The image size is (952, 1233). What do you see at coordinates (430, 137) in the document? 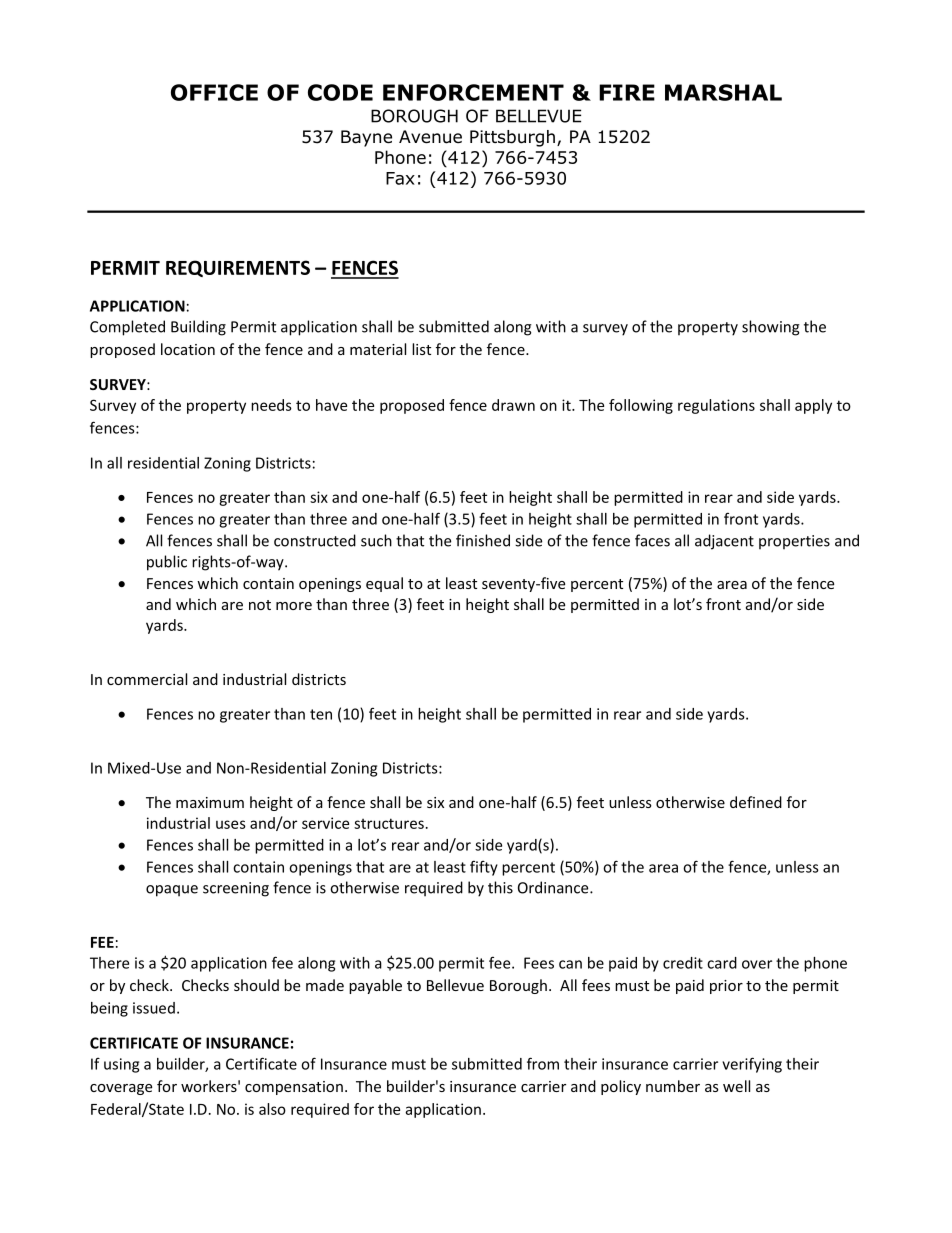
I see `Avenue` at bounding box center [430, 137].
